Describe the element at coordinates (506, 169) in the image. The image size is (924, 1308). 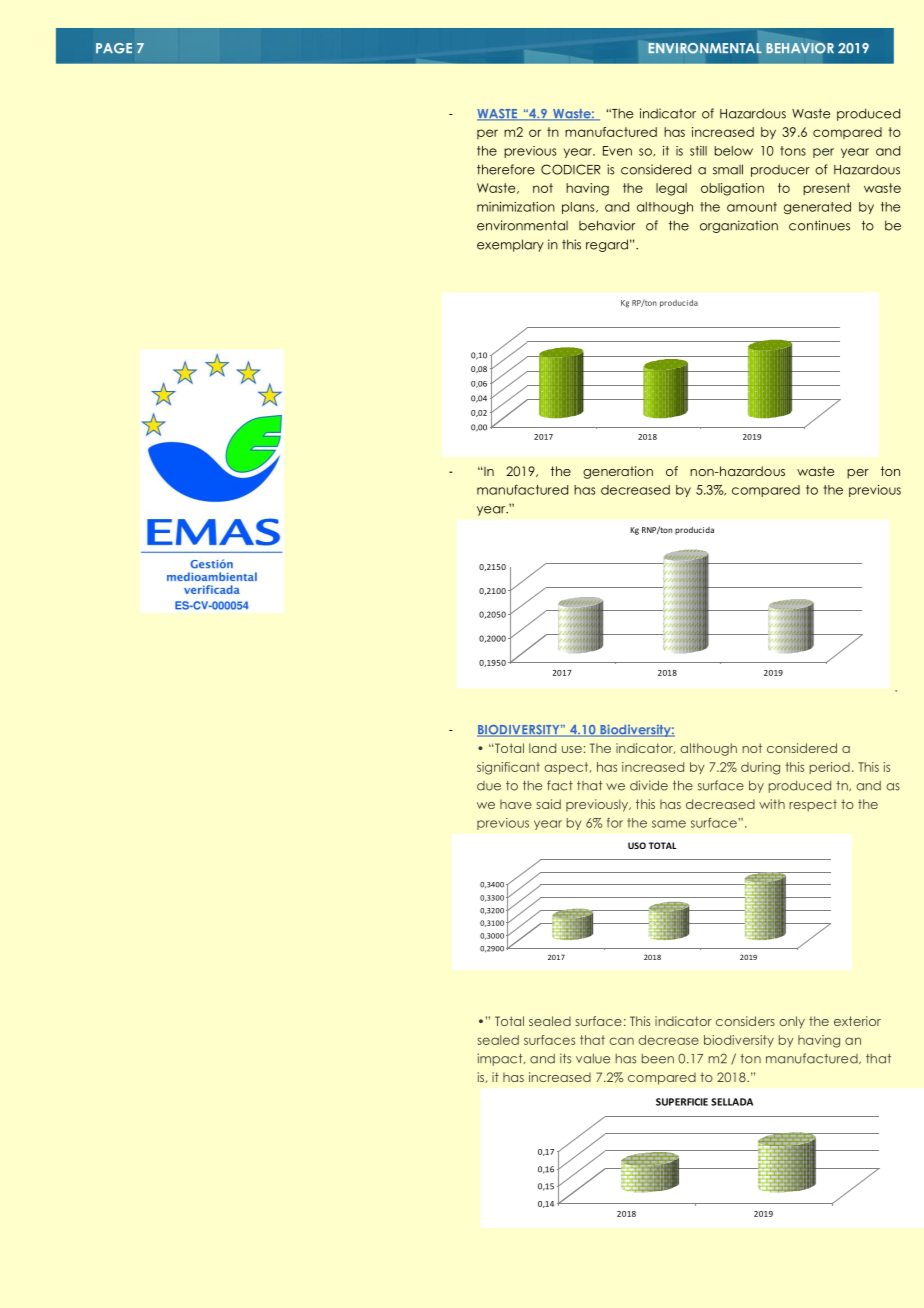
I see `therefore` at that location.
